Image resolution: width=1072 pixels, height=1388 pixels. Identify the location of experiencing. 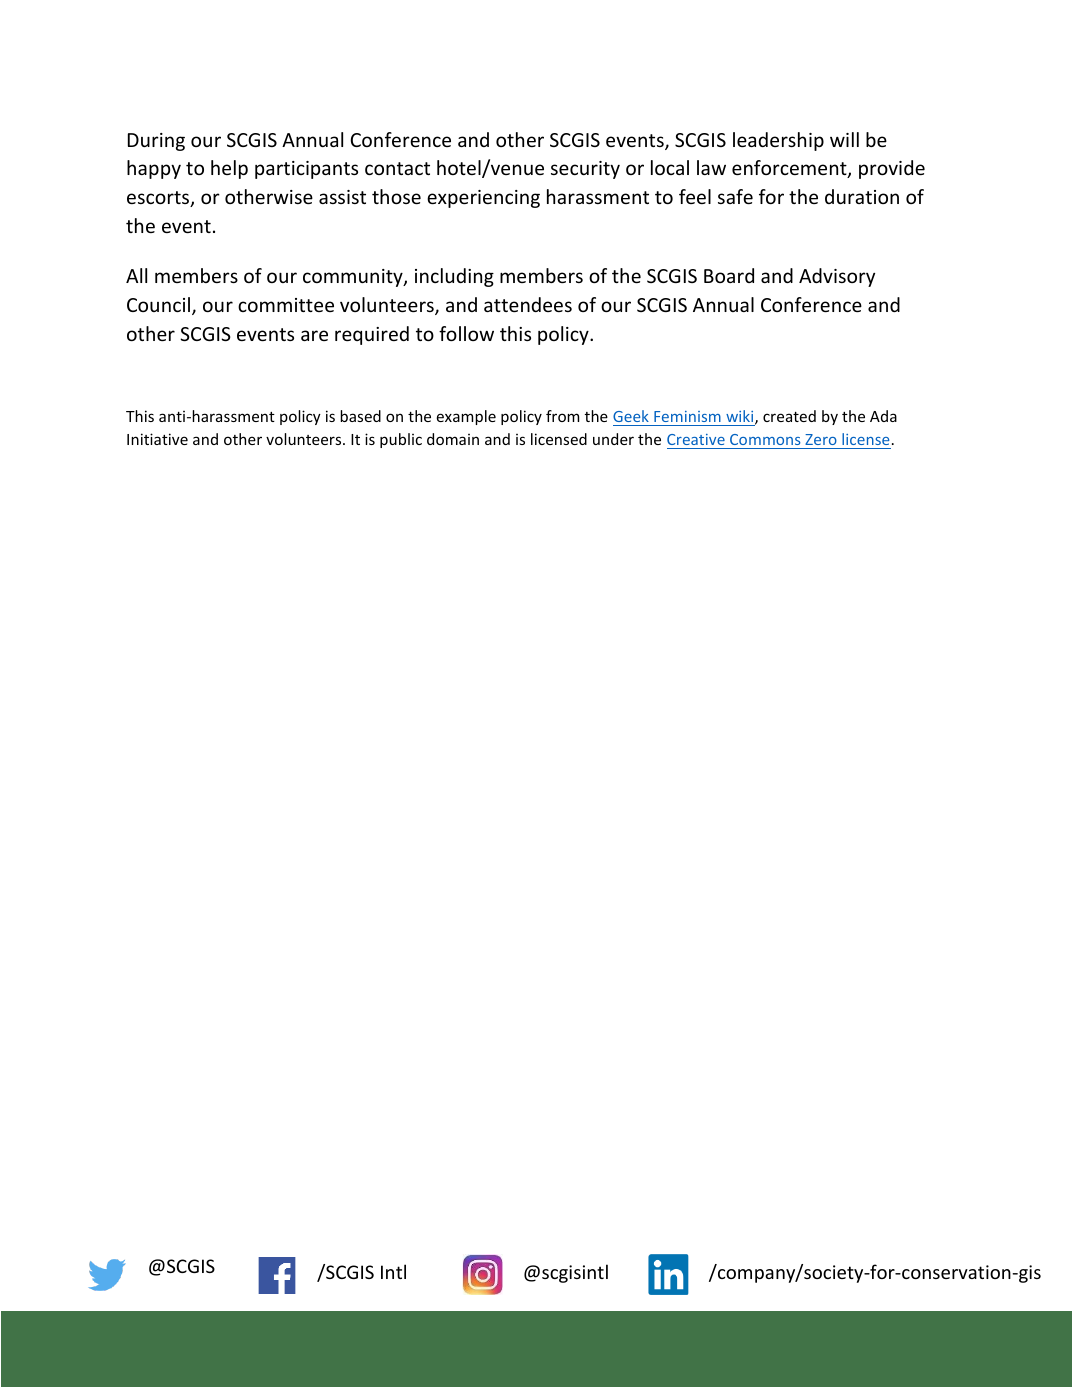
(483, 199).
